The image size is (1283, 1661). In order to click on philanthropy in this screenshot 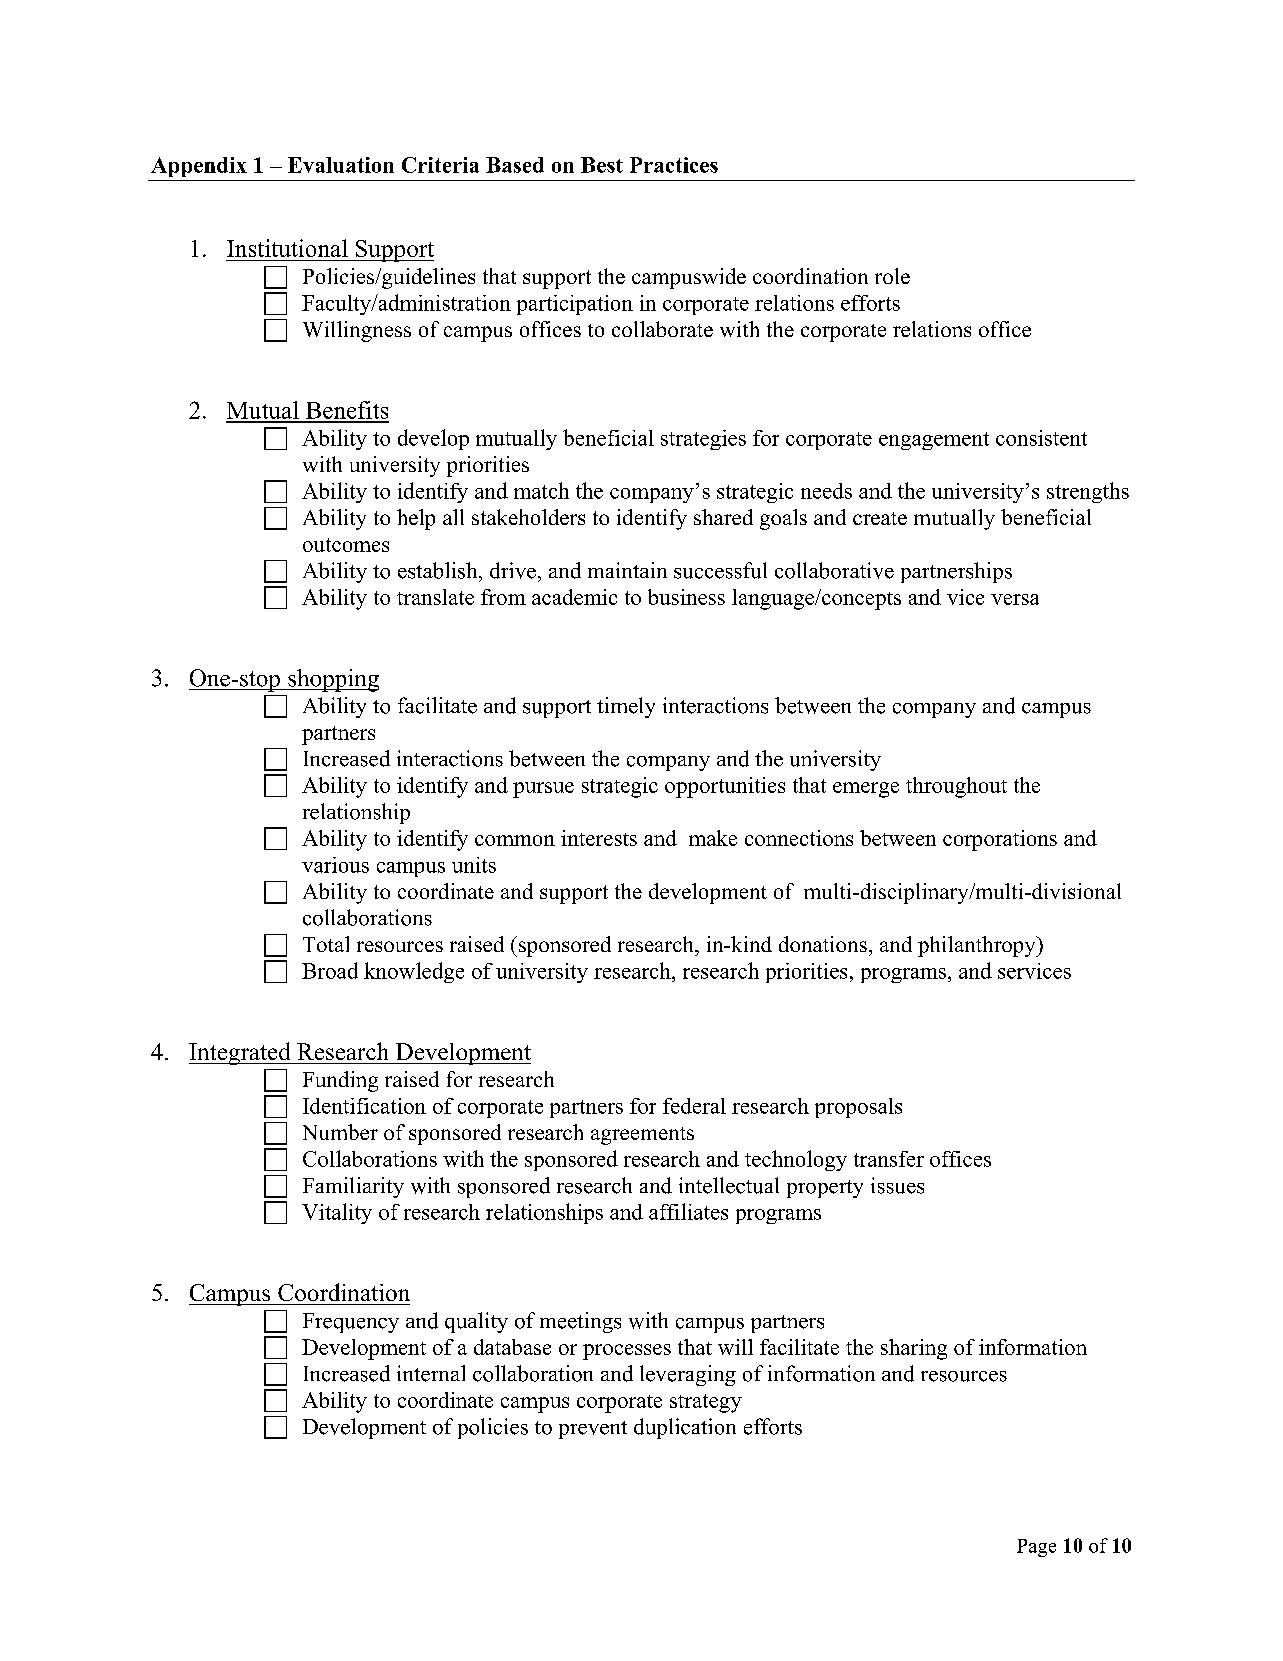, I will do `click(978, 946)`.
